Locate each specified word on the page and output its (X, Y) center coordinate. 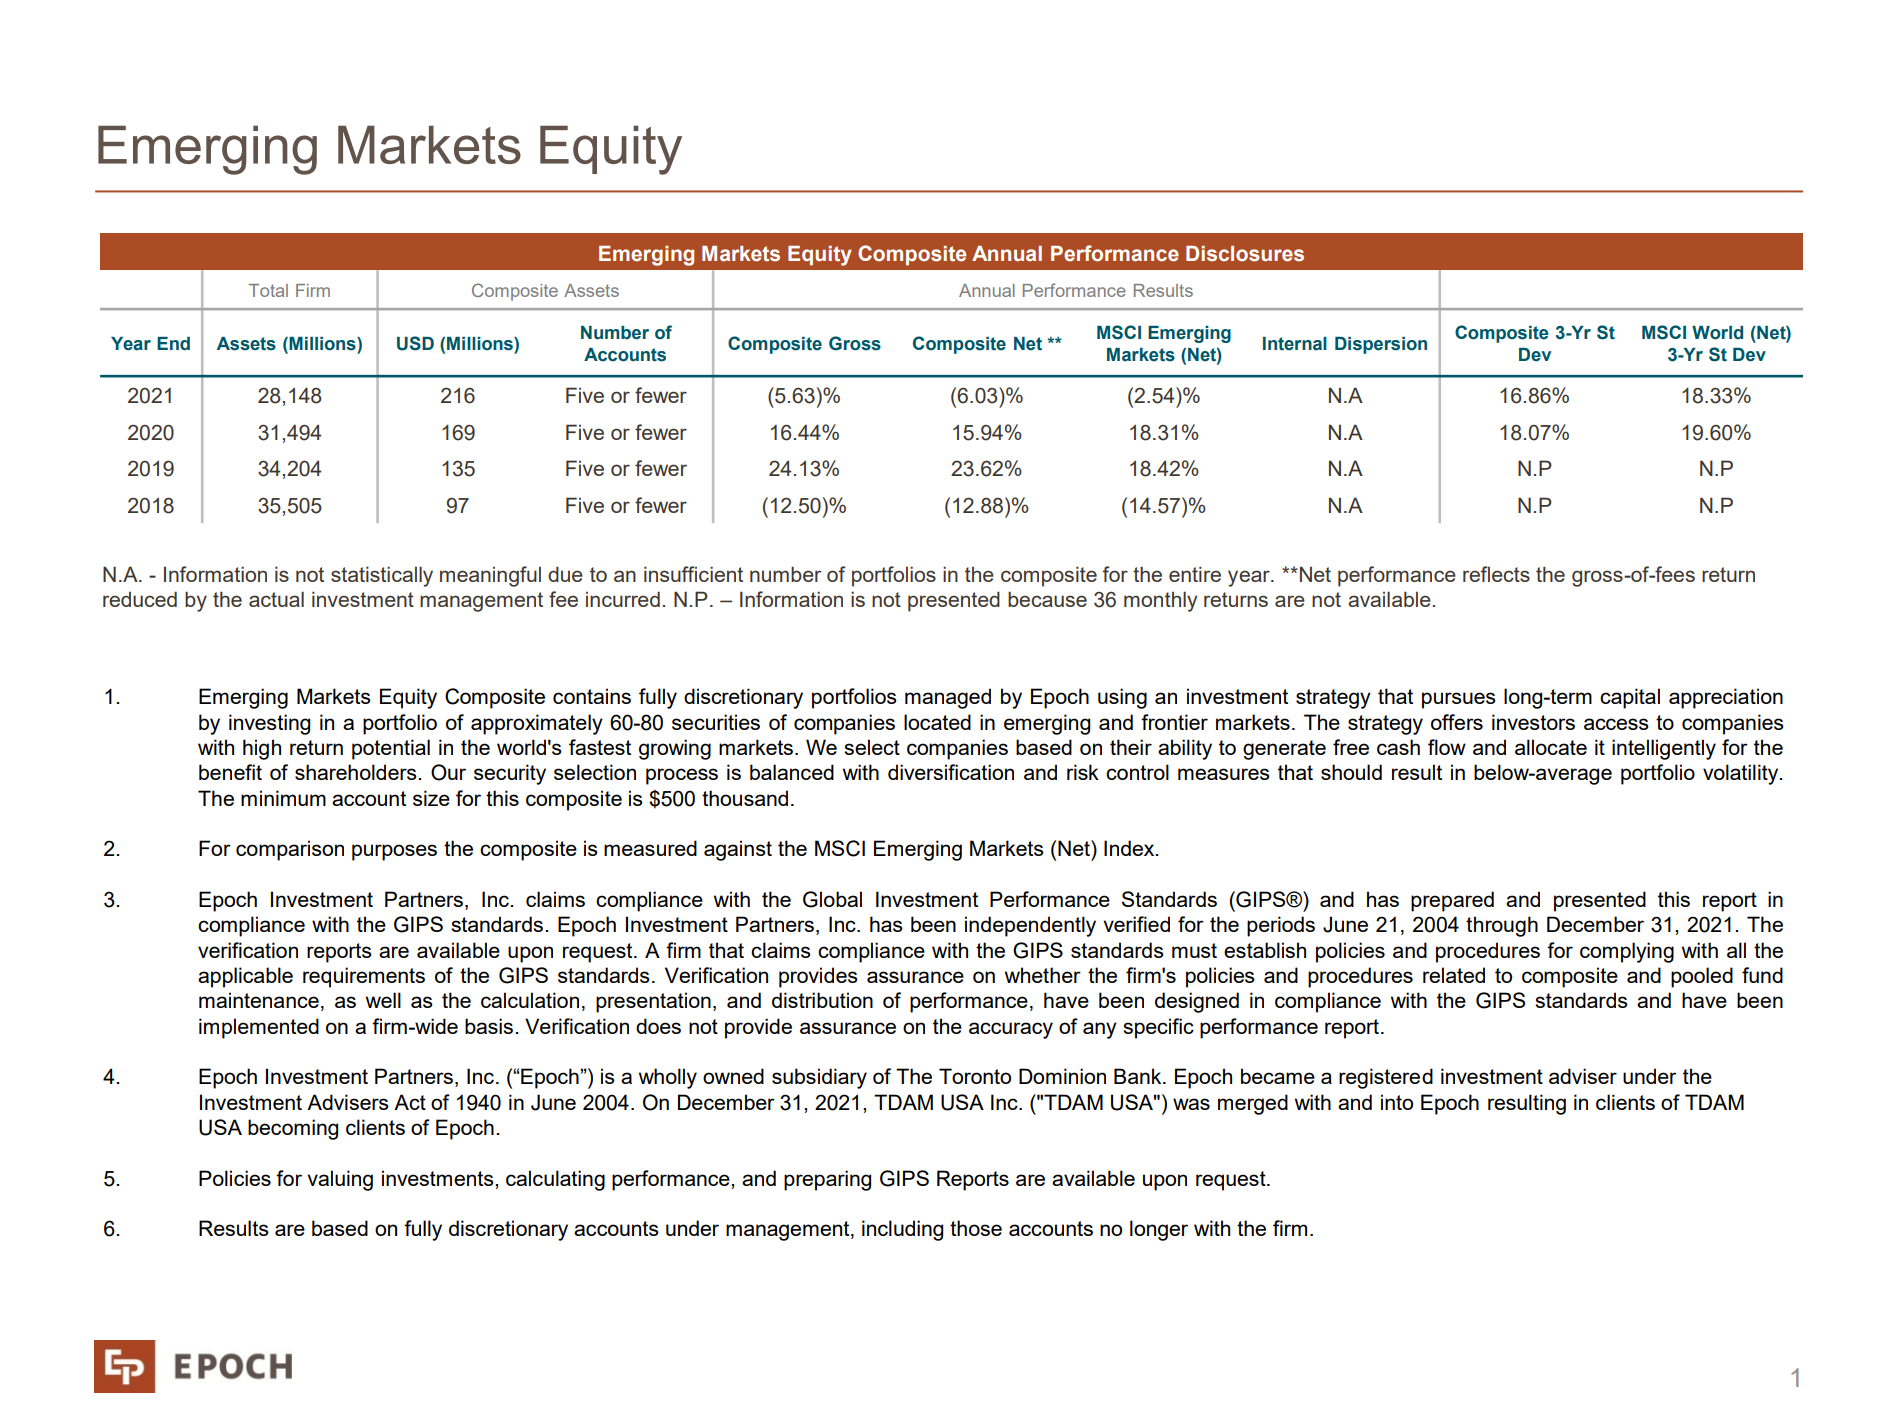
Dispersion (1381, 345)
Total (268, 290)
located (937, 722)
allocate (1551, 747)
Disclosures (1245, 254)
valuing (340, 1180)
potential (391, 749)
